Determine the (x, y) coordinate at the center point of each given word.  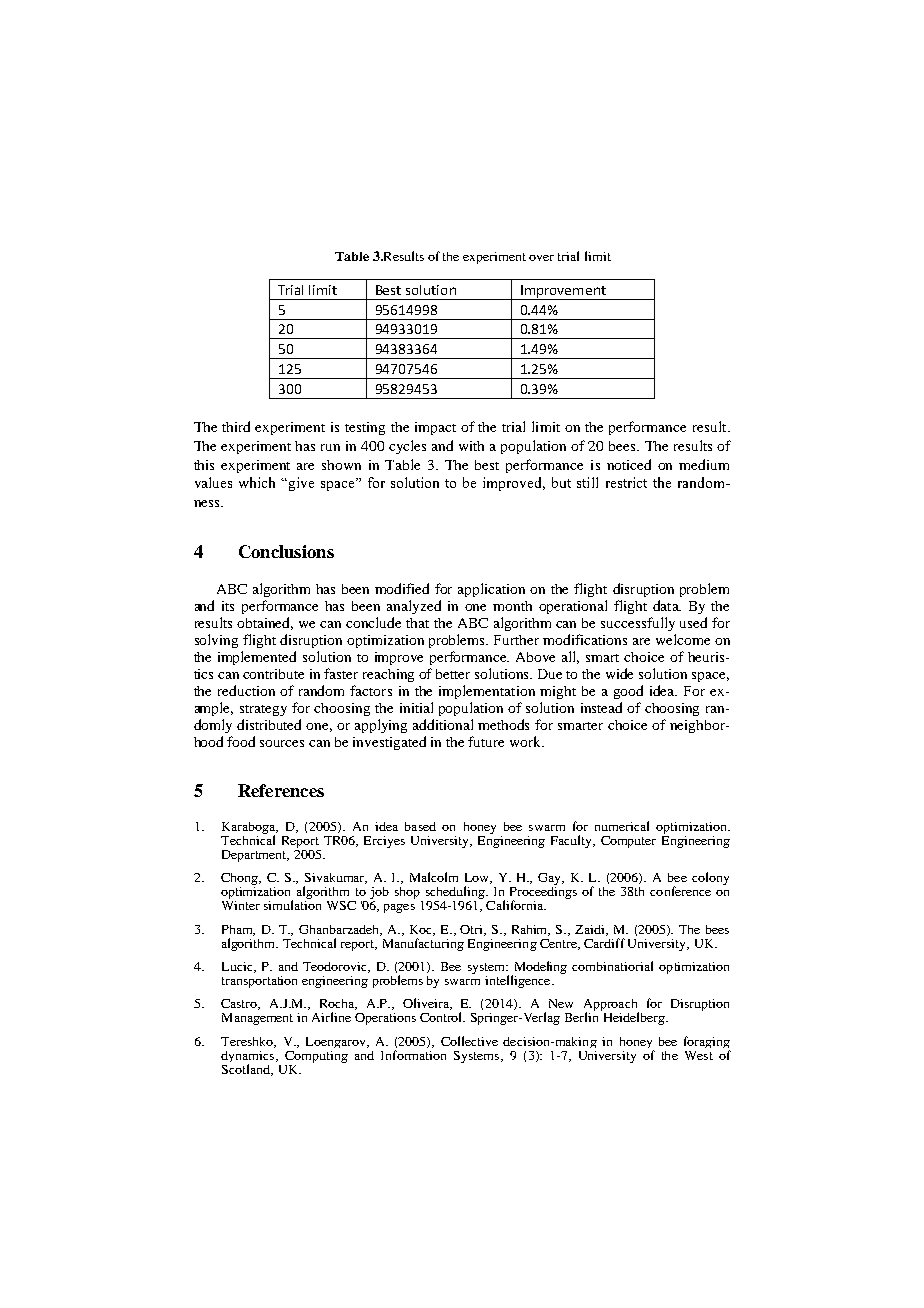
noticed (629, 464)
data (667, 605)
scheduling (457, 894)
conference (680, 891)
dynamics (249, 1058)
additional (443, 724)
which (257, 482)
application (491, 590)
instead (601, 707)
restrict (626, 482)
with (471, 446)
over (541, 258)
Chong (241, 880)
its (228, 606)
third (236, 426)
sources (282, 743)
